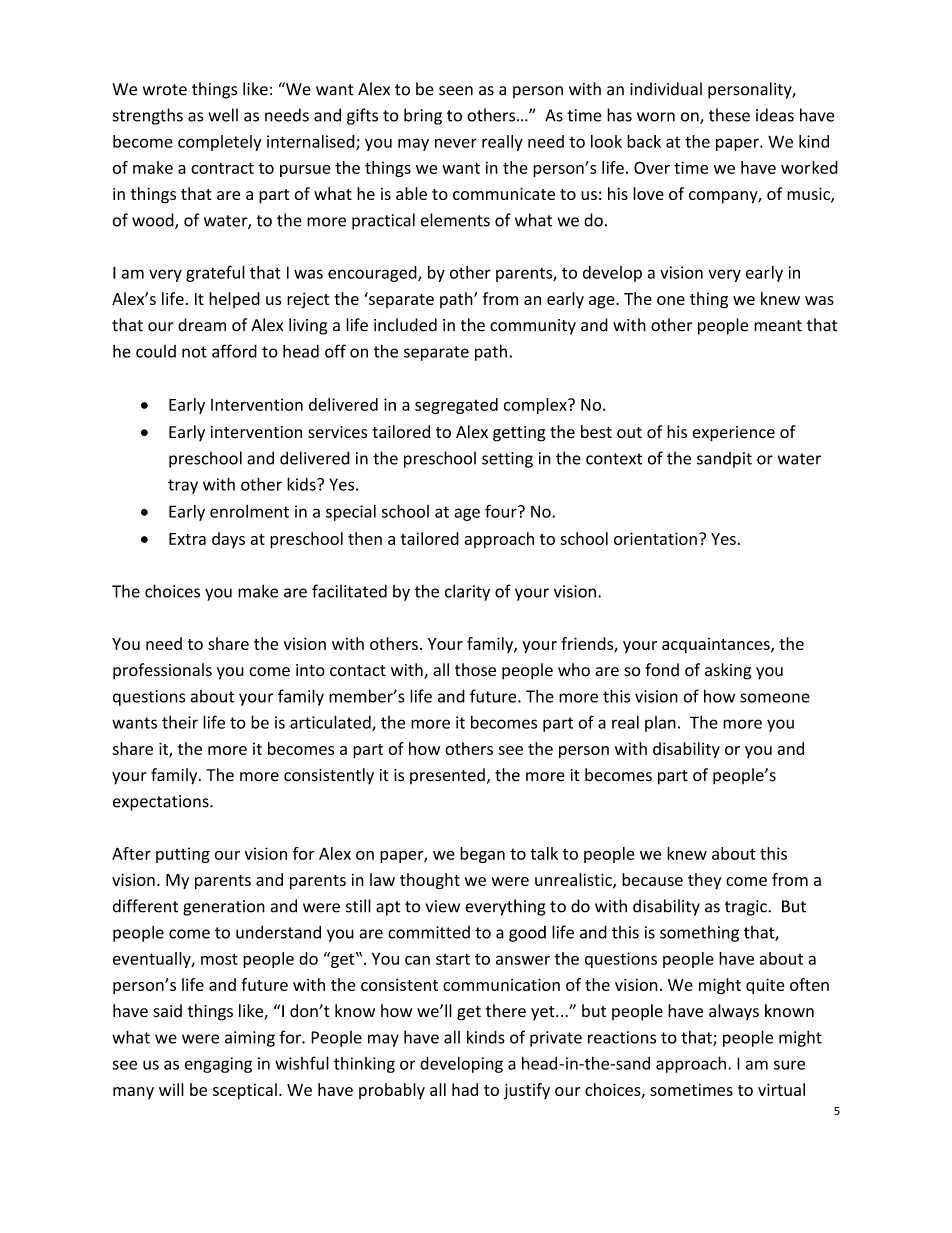 The image size is (952, 1233). Describe the element at coordinates (183, 855) in the screenshot. I see `putting` at that location.
